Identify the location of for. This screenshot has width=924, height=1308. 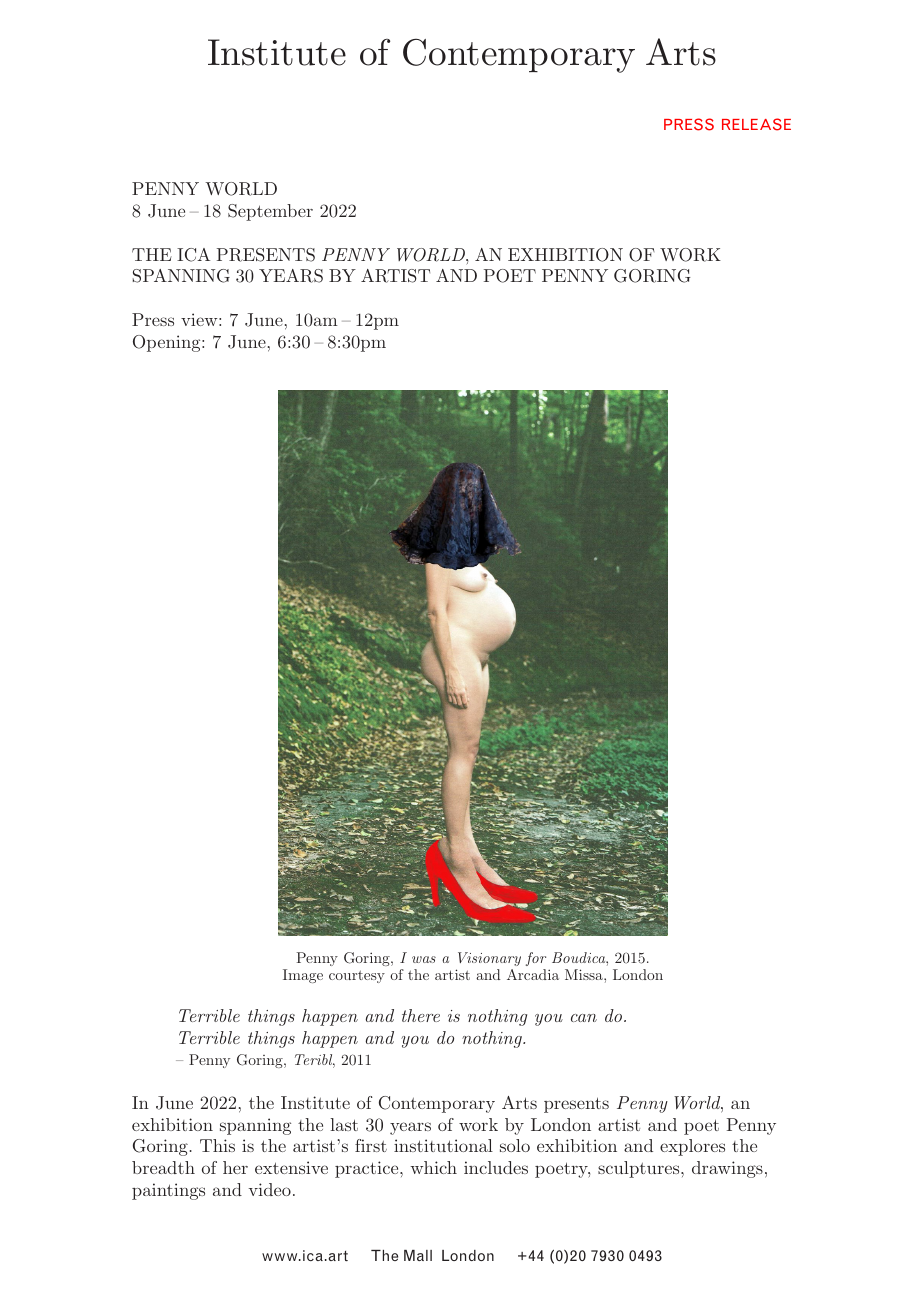
(536, 959).
